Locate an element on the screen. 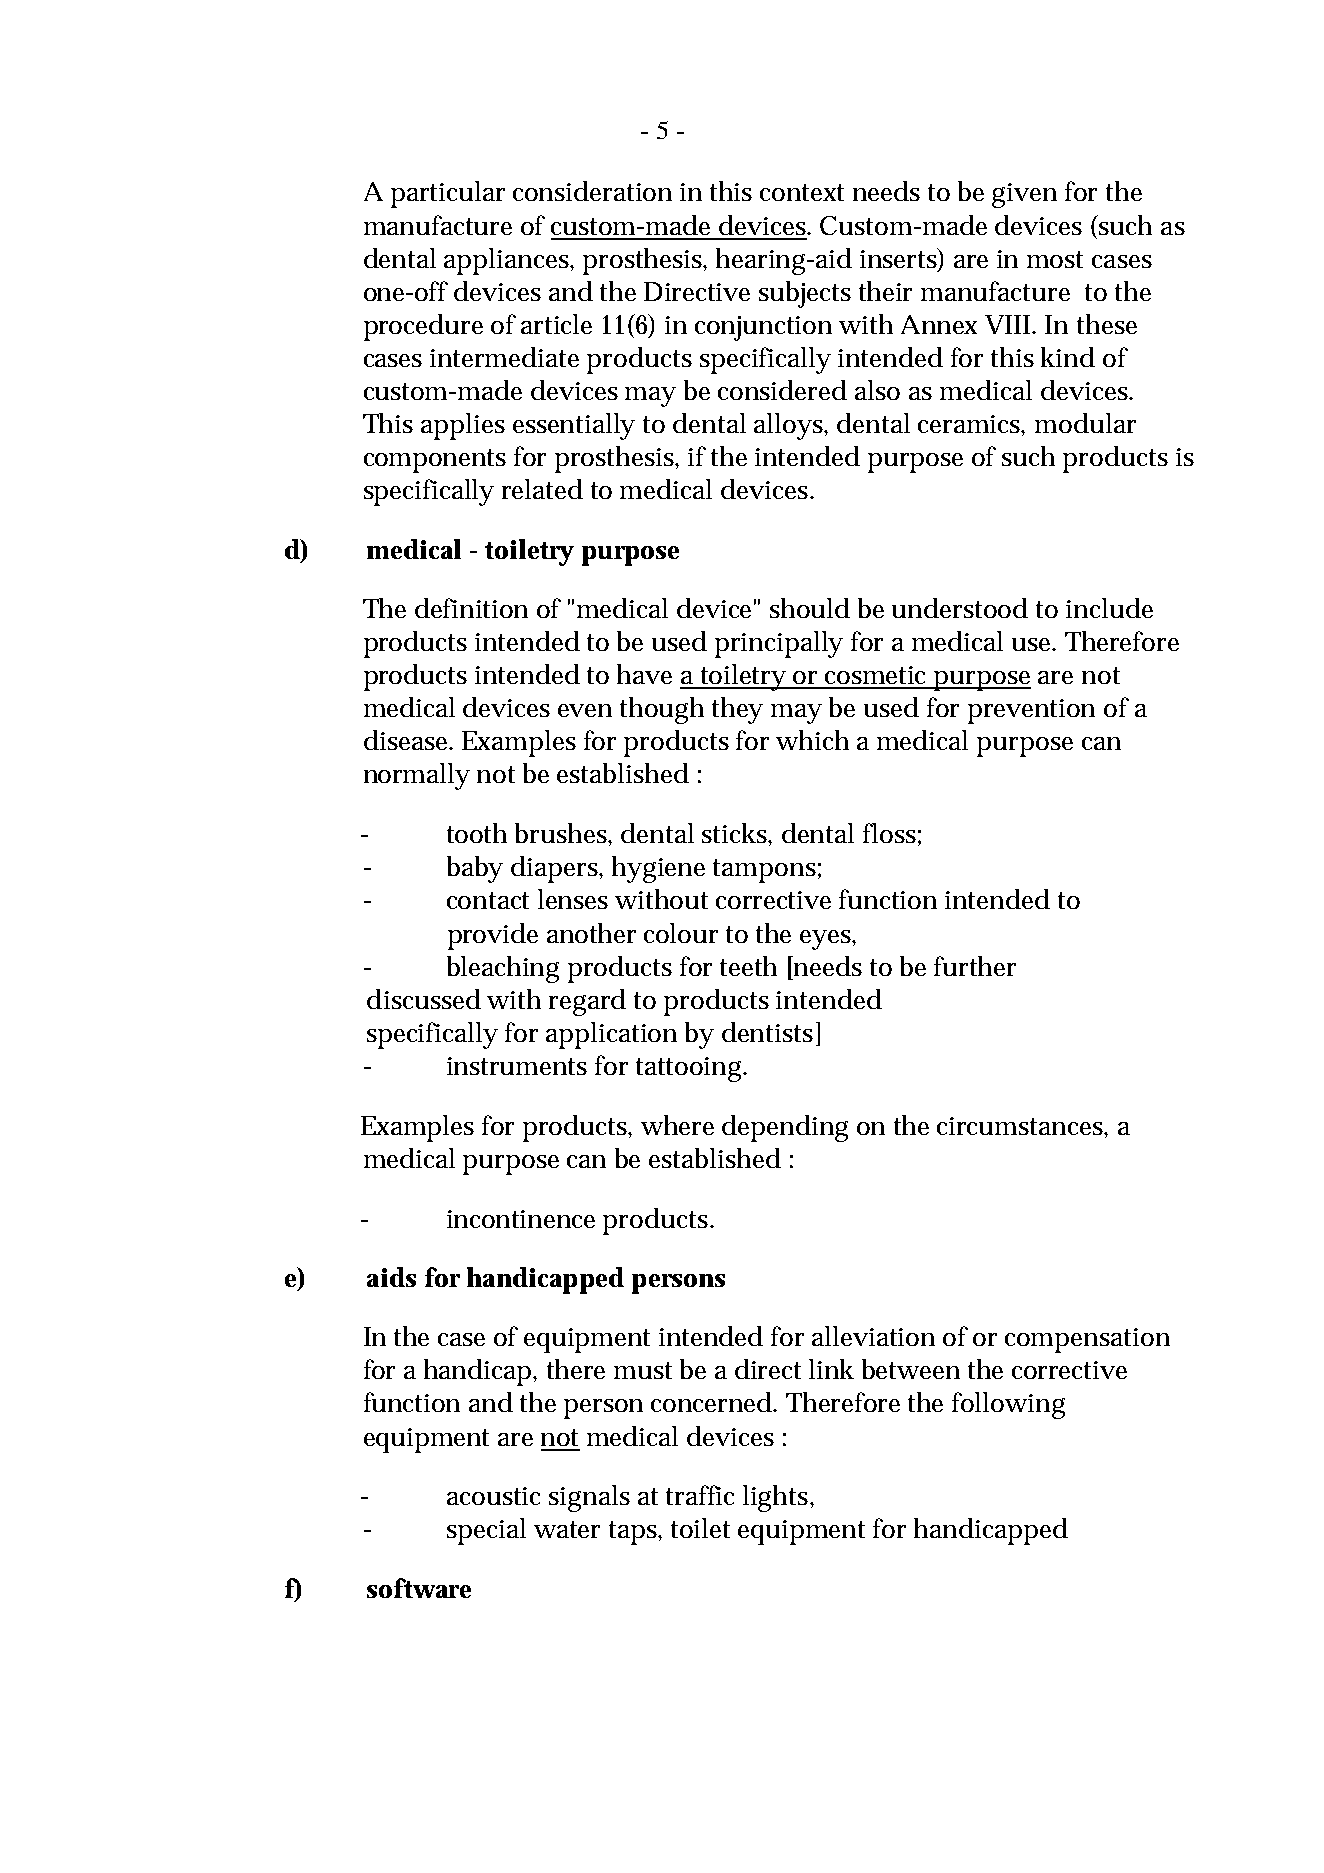 This screenshot has width=1324, height=1873. understood is located at coordinates (960, 608).
